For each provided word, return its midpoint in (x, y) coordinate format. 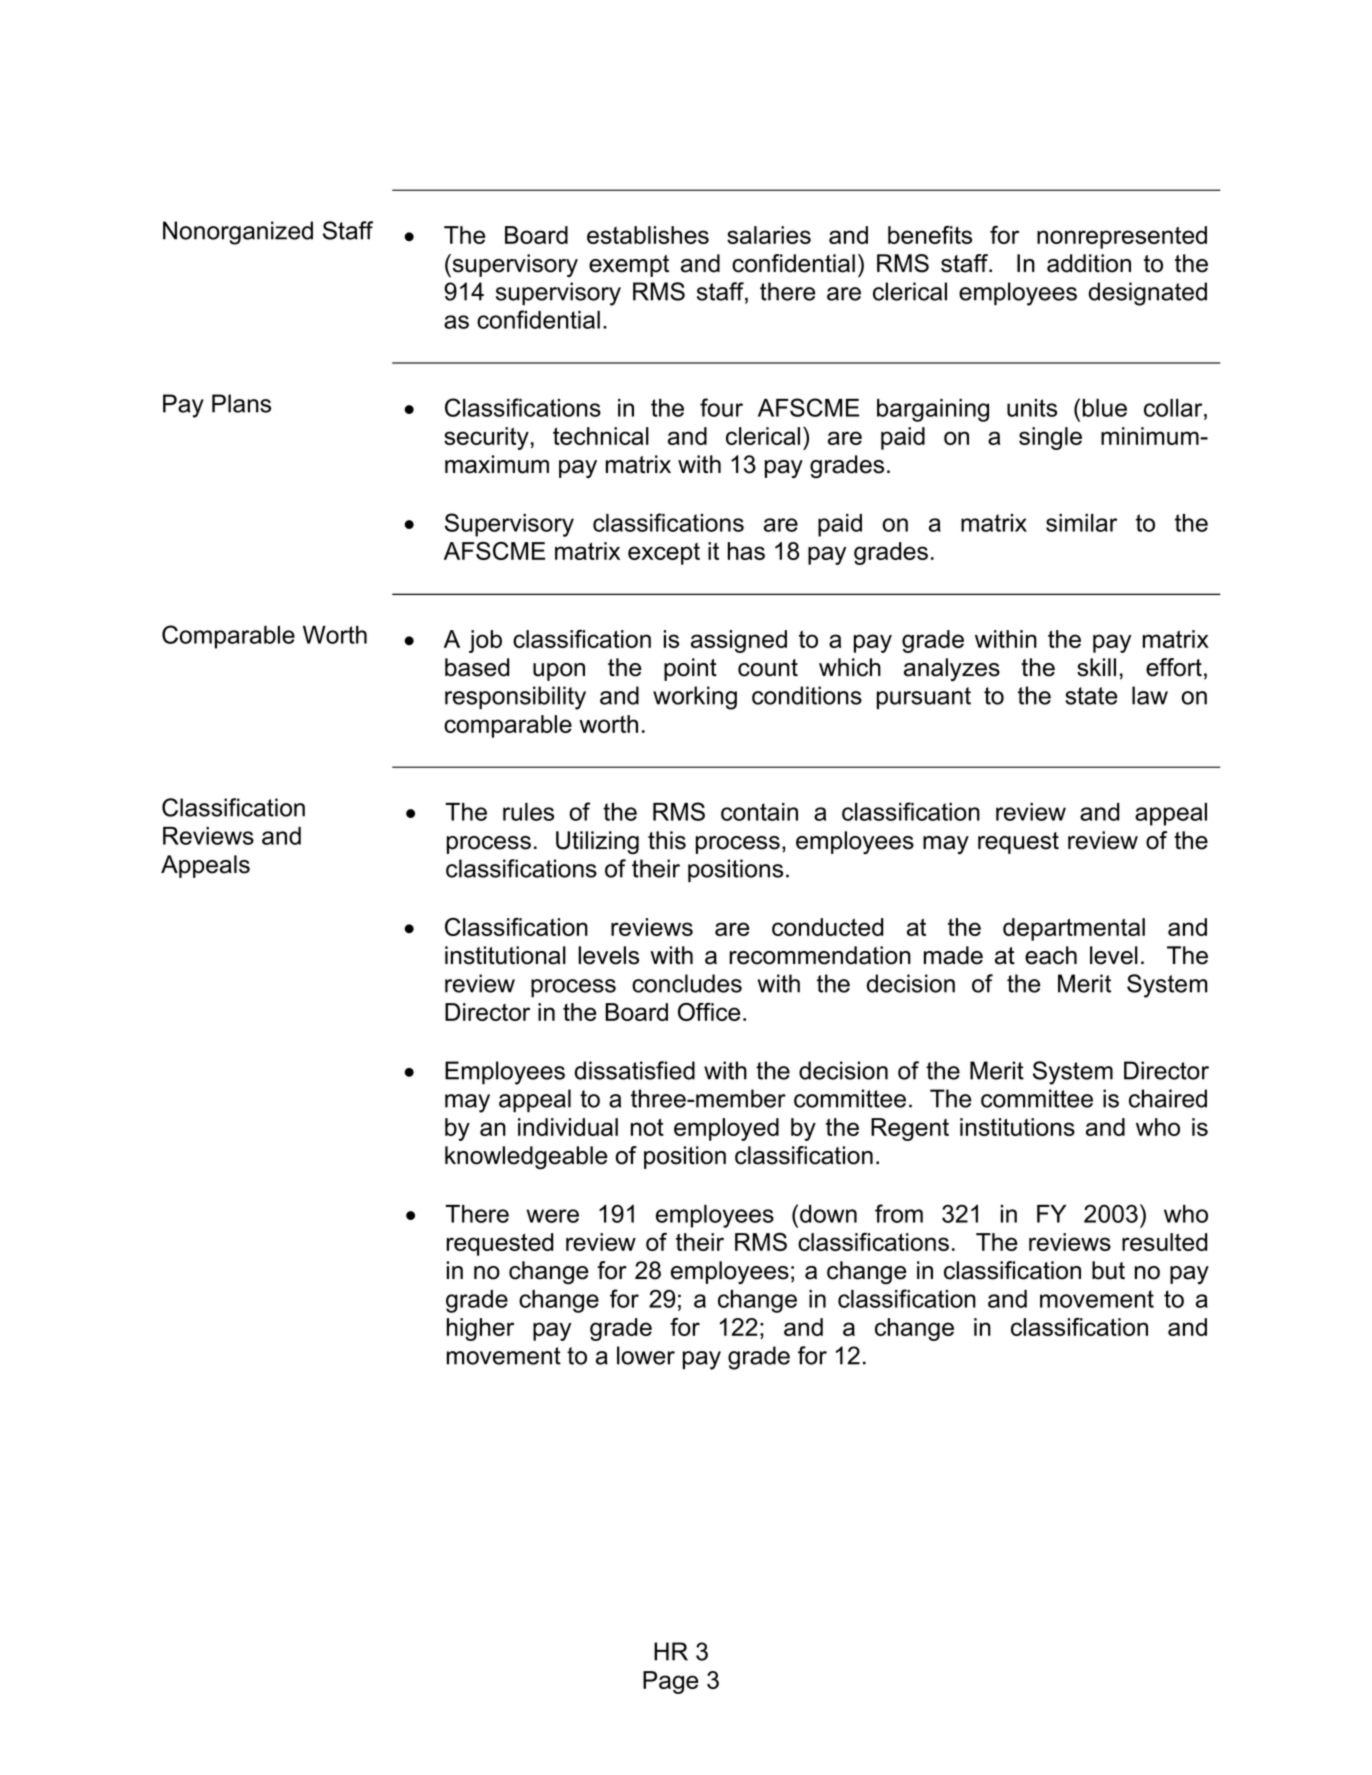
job (485, 641)
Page (670, 1682)
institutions (1017, 1127)
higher (480, 1329)
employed (726, 1129)
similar (1081, 523)
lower (646, 1355)
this (667, 840)
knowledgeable (526, 1157)
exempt (629, 266)
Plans (241, 403)
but (1108, 1270)
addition (1089, 263)
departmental (1074, 929)
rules (528, 812)
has (746, 551)
